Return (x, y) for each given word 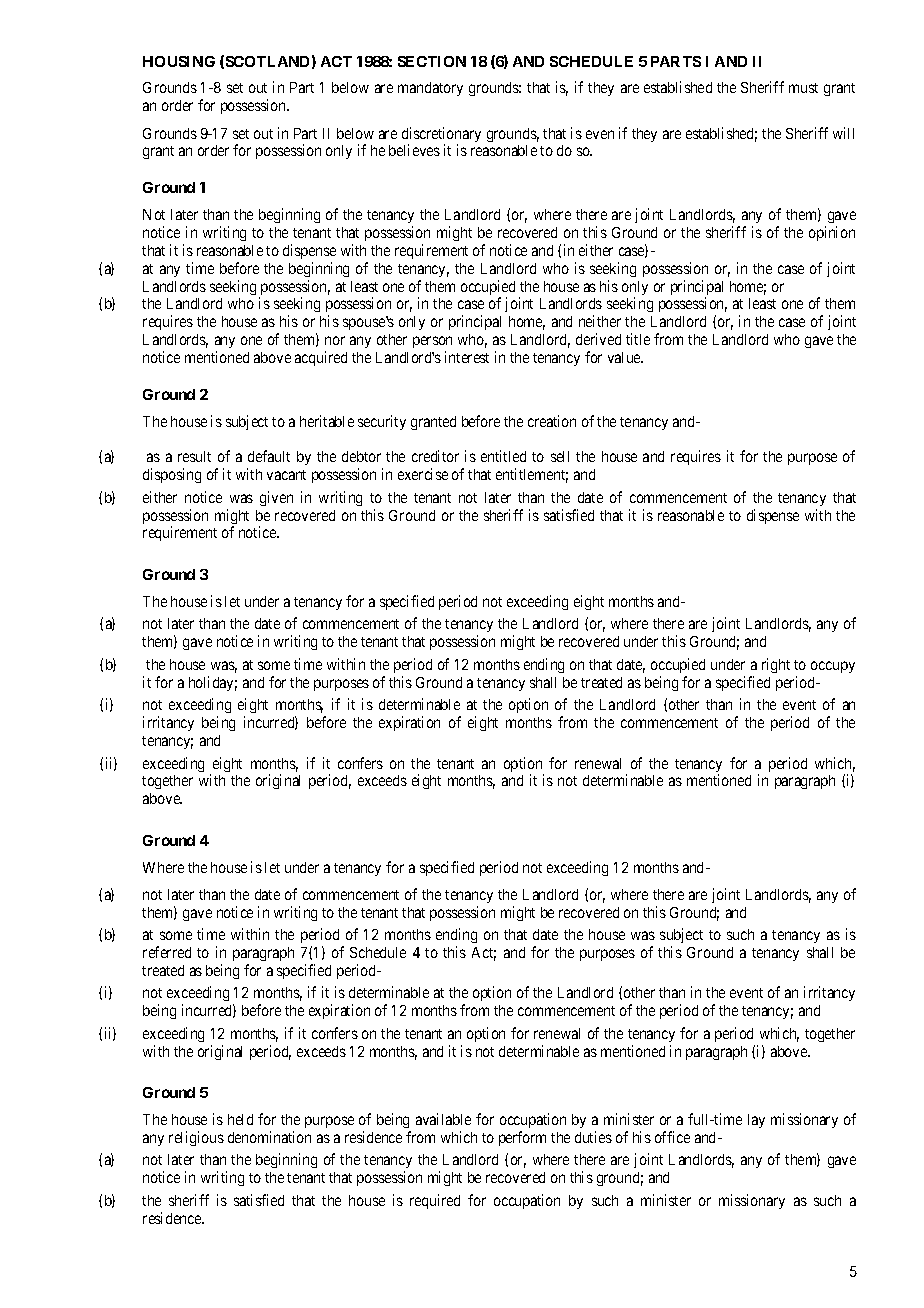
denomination (269, 1137)
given (276, 498)
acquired (321, 358)
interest (467, 357)
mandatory (430, 89)
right (776, 665)
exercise (423, 474)
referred (167, 952)
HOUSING (179, 61)
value (625, 357)
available (443, 1119)
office (672, 1137)
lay (756, 1121)
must (803, 88)
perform (522, 1138)
